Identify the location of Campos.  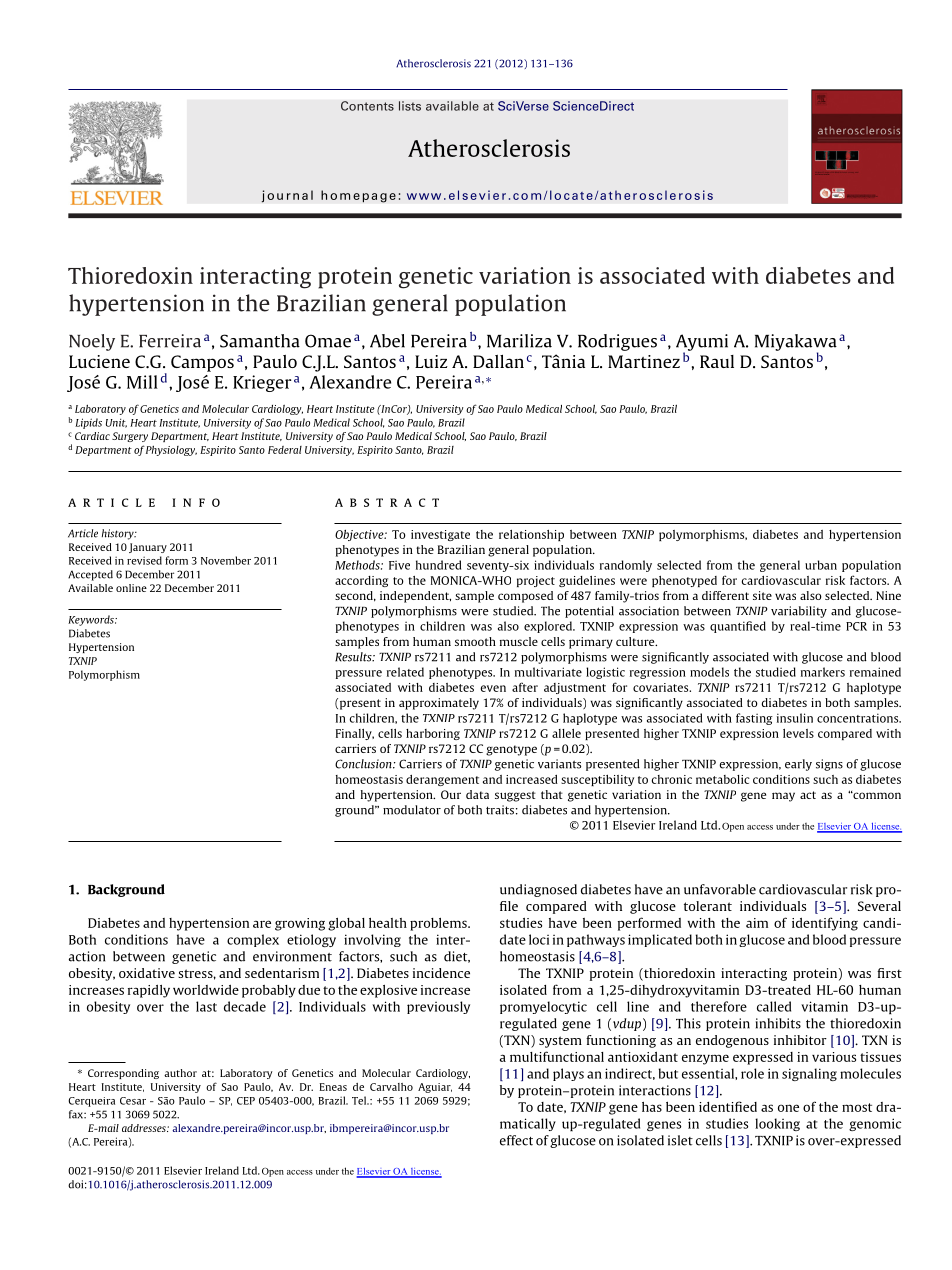
(202, 363).
